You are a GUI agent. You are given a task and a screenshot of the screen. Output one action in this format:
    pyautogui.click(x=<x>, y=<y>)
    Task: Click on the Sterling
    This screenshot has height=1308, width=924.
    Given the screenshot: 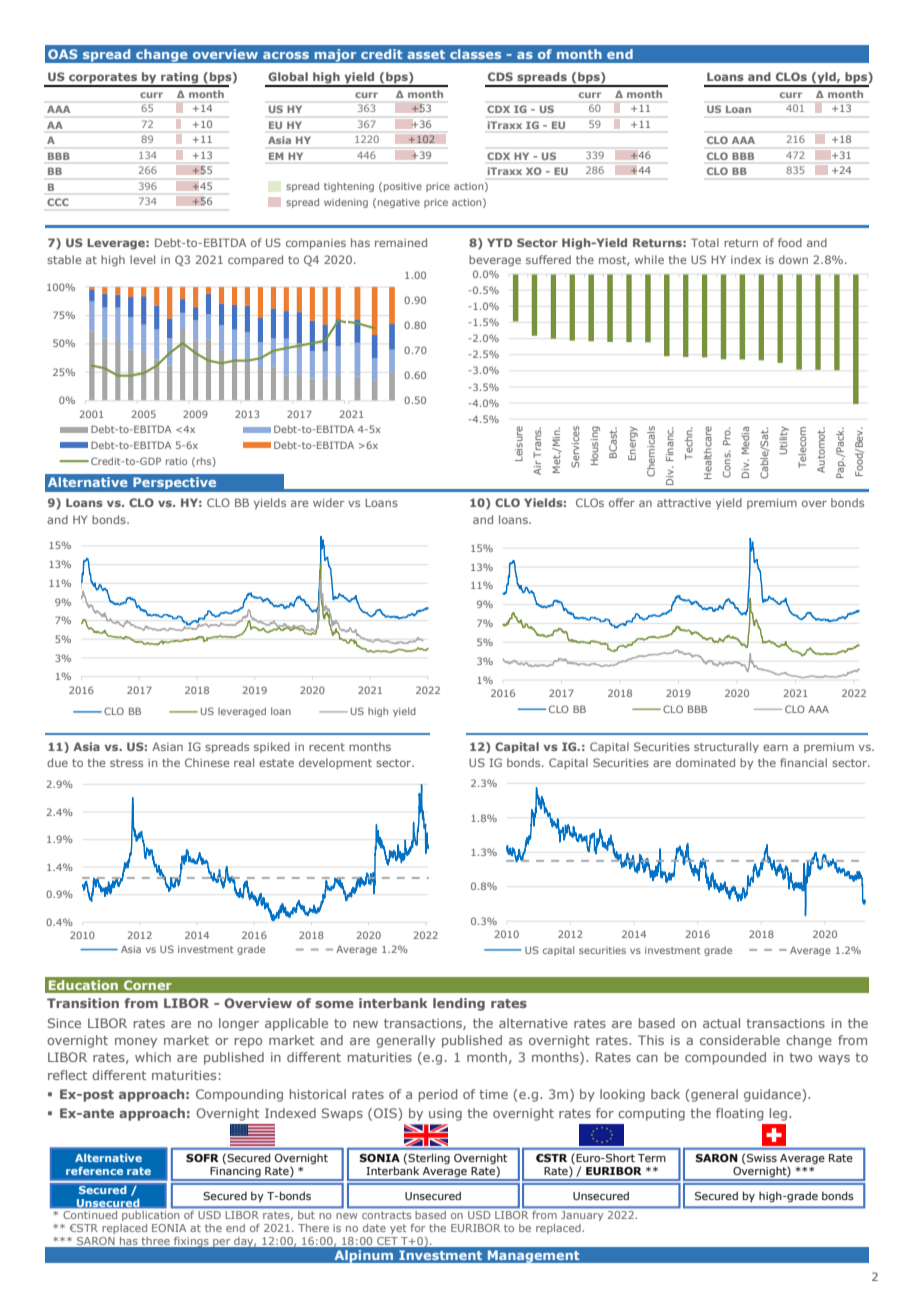 What is the action you would take?
    pyautogui.click(x=429, y=1160)
